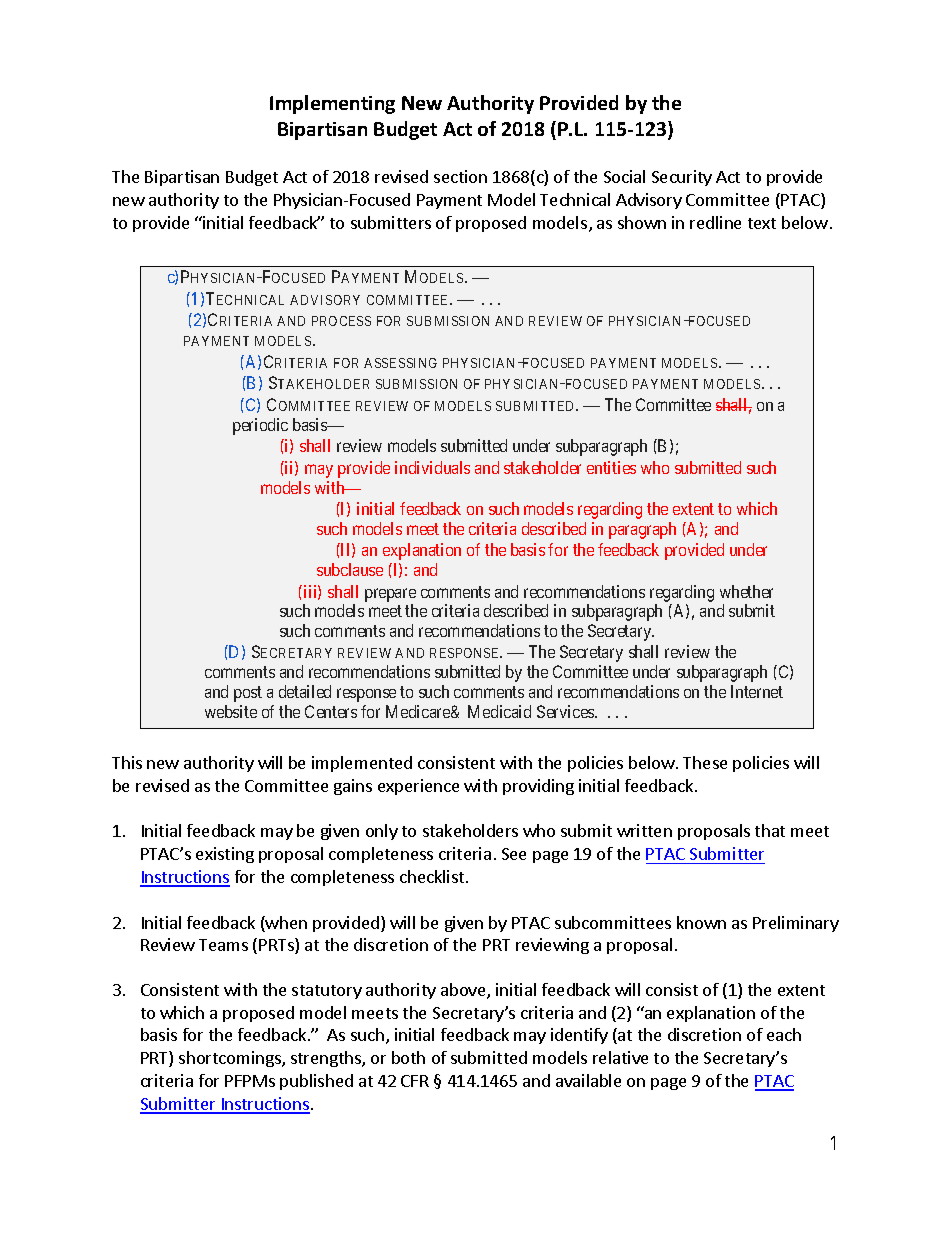  What do you see at coordinates (705, 762) in the page?
I see `These` at bounding box center [705, 762].
